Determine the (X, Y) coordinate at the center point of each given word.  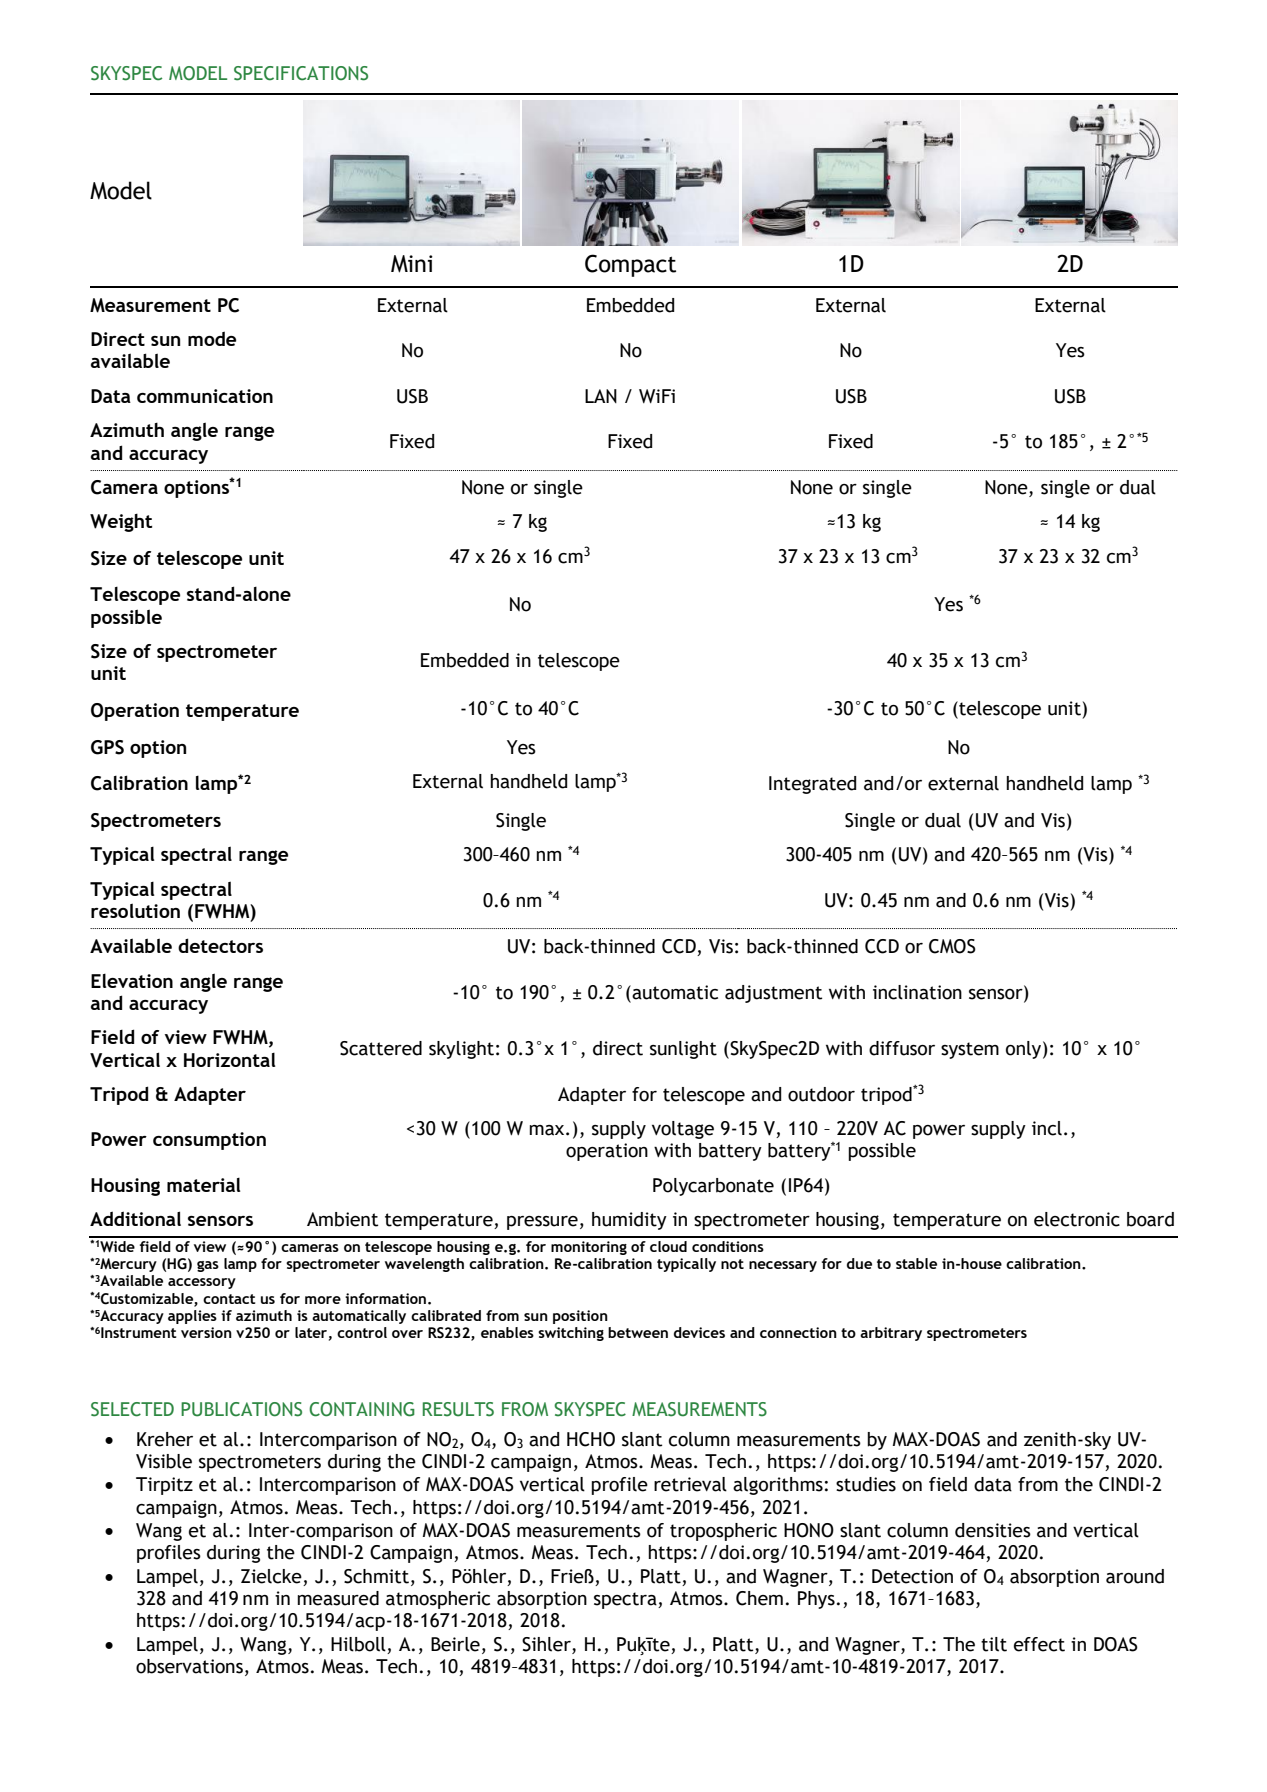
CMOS (952, 946)
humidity (629, 1221)
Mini (412, 264)
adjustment (773, 994)
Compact (630, 265)
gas (208, 1266)
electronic (1077, 1219)
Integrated (812, 785)
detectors (220, 945)
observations (189, 1666)
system (970, 1050)
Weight (121, 523)
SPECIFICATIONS (301, 73)
